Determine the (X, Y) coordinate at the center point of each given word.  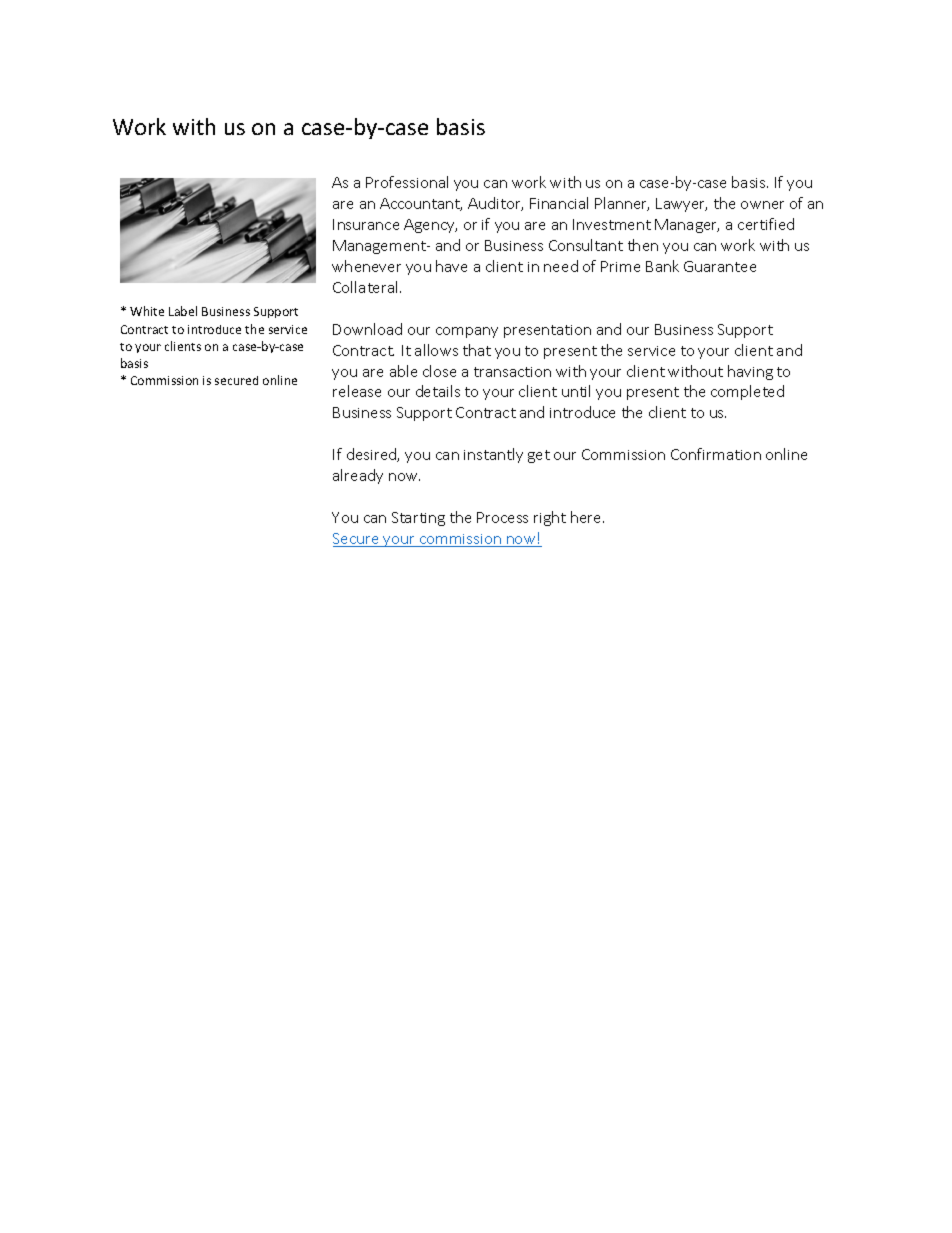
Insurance (366, 224)
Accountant (421, 204)
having (750, 372)
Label (183, 311)
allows (436, 350)
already (358, 476)
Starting (418, 519)
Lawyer (681, 205)
